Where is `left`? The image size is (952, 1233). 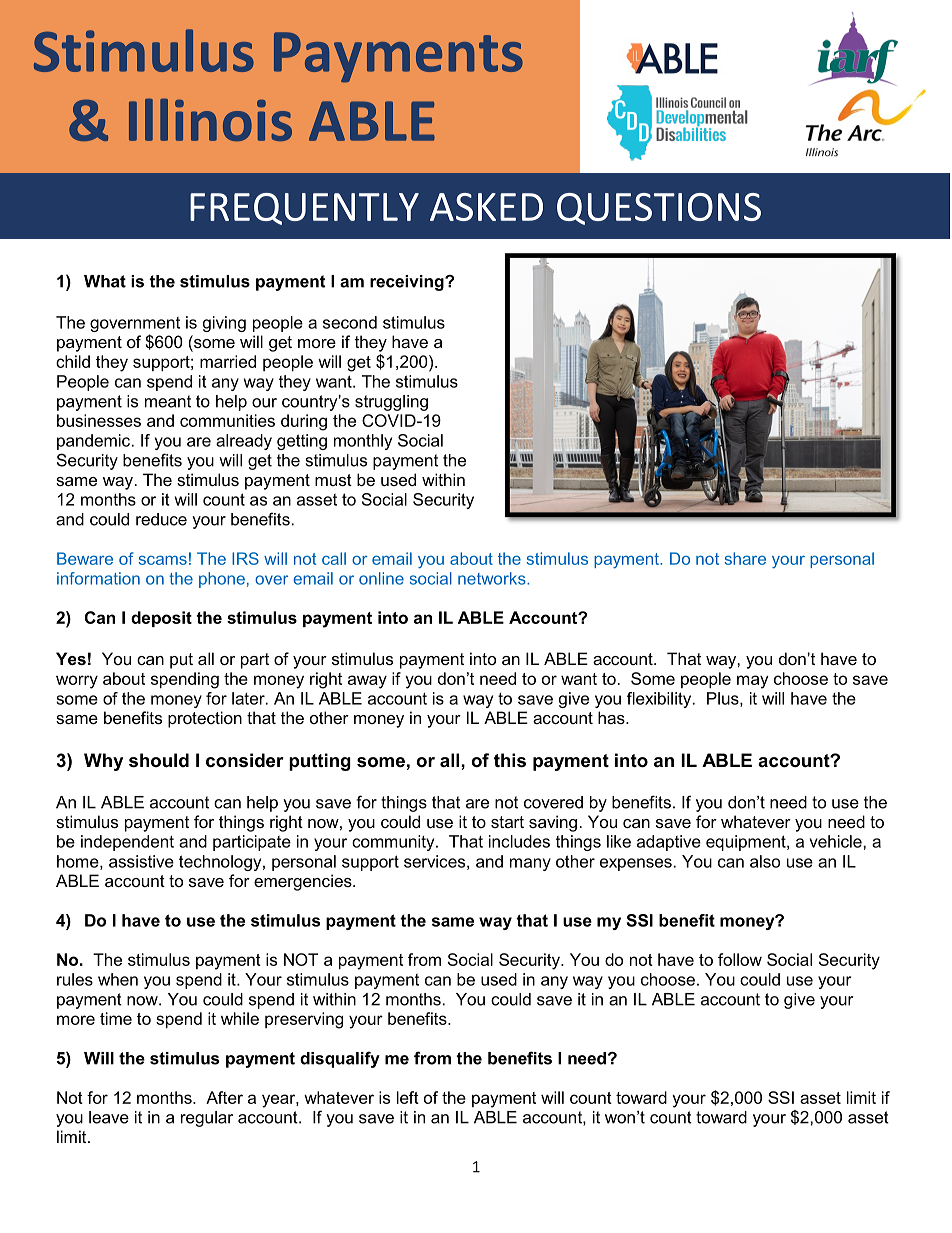 left is located at coordinates (408, 1097).
